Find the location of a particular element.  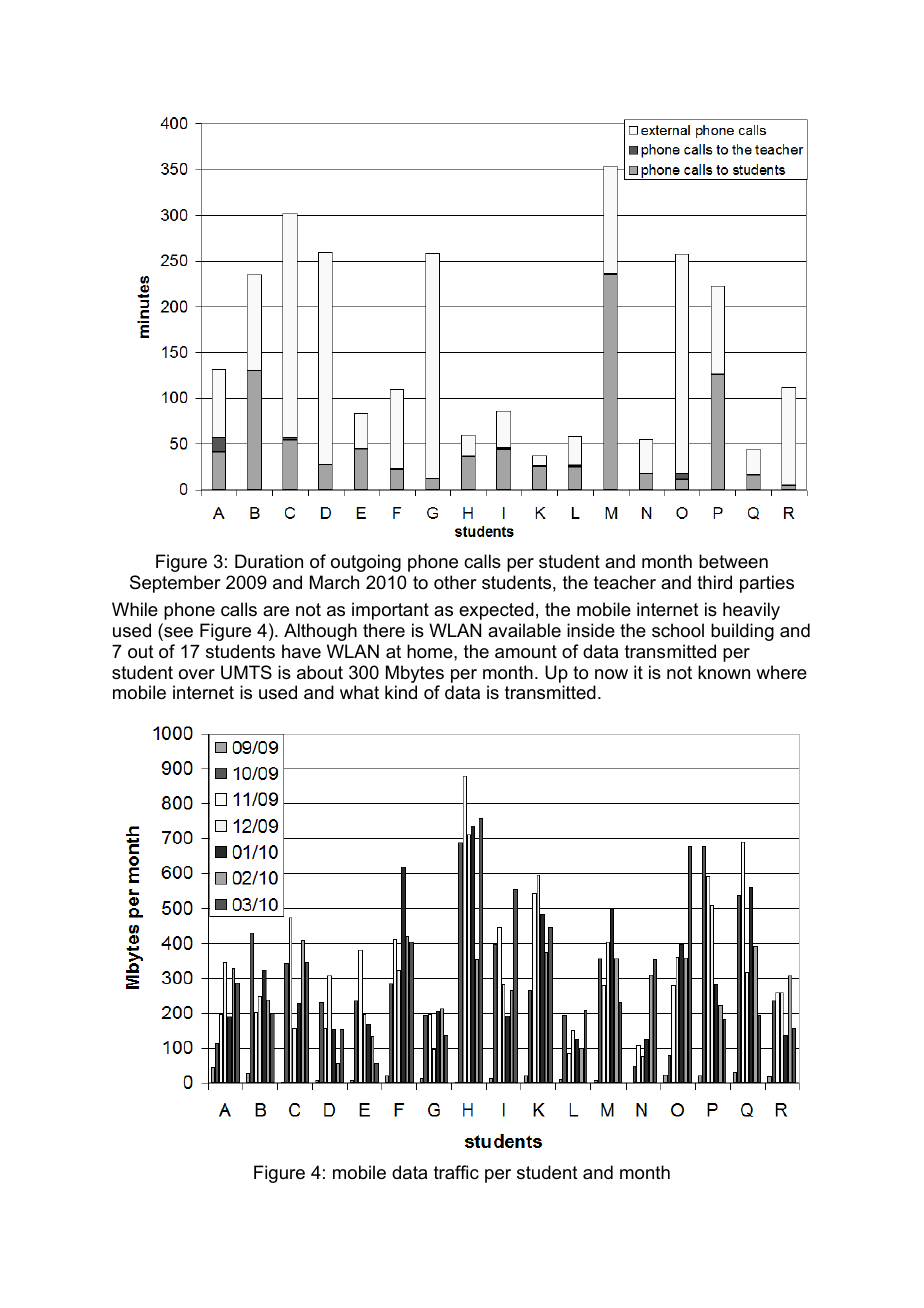

known is located at coordinates (724, 672).
